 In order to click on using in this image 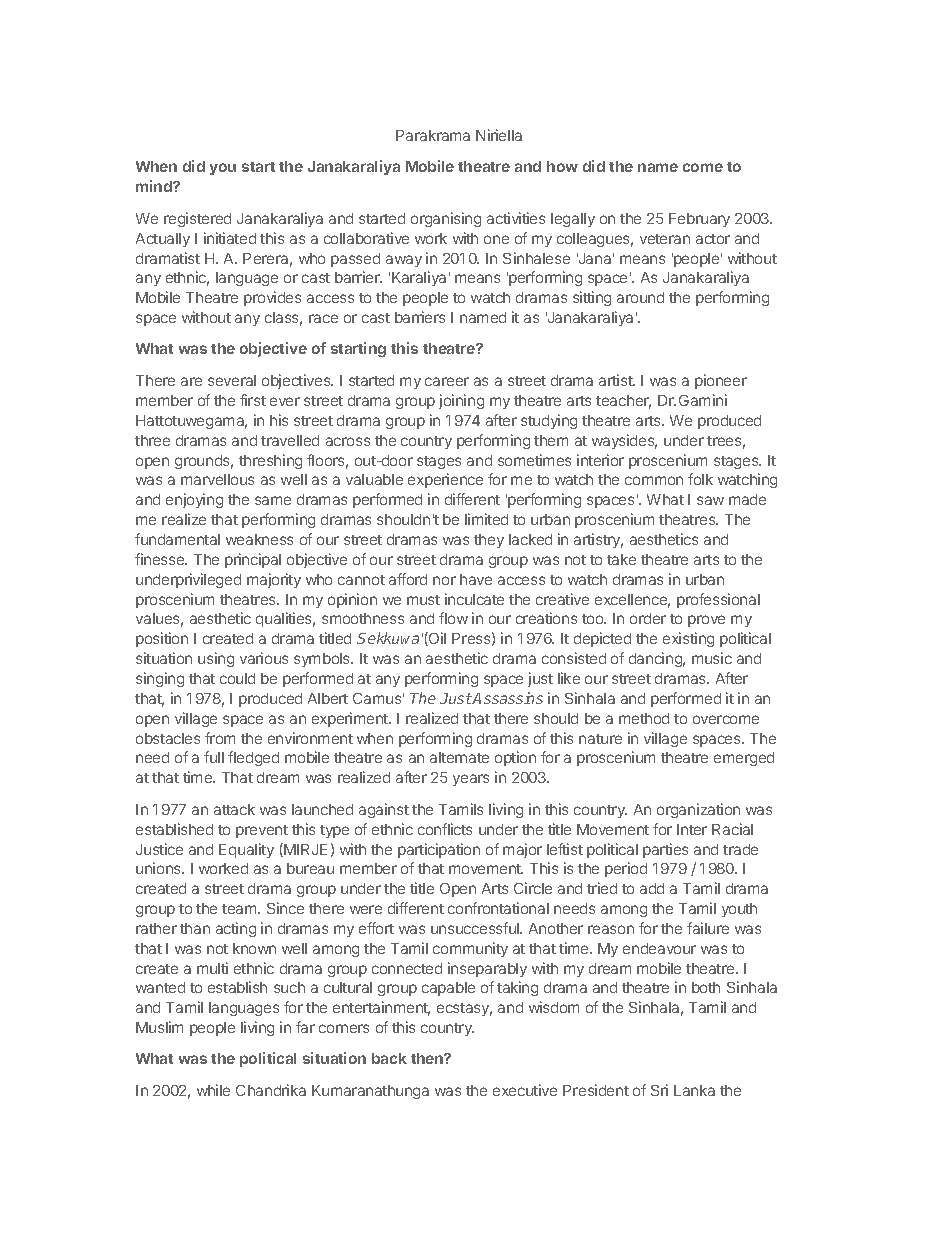, I will do `click(216, 659)`.
